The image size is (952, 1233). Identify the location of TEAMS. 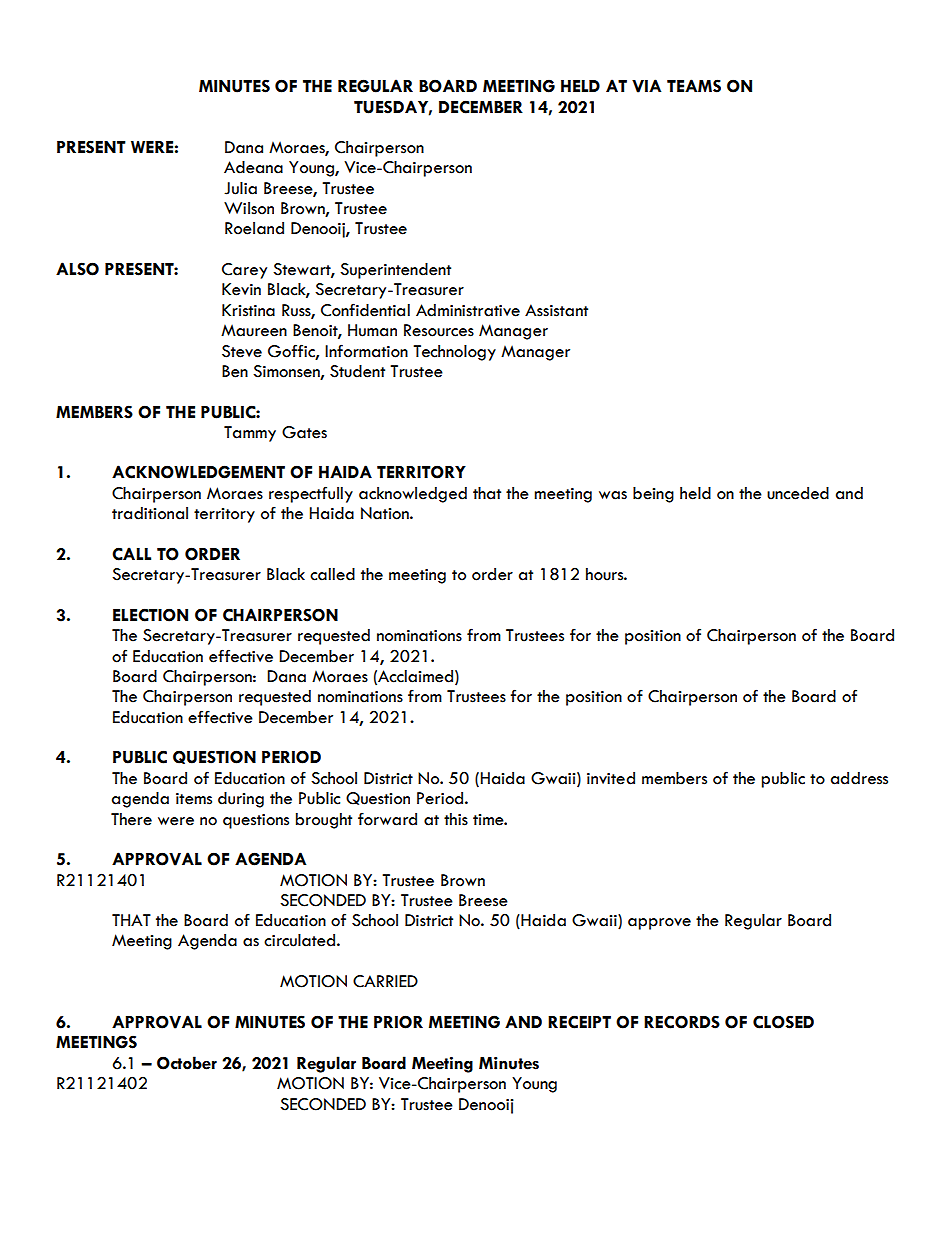
(694, 86).
